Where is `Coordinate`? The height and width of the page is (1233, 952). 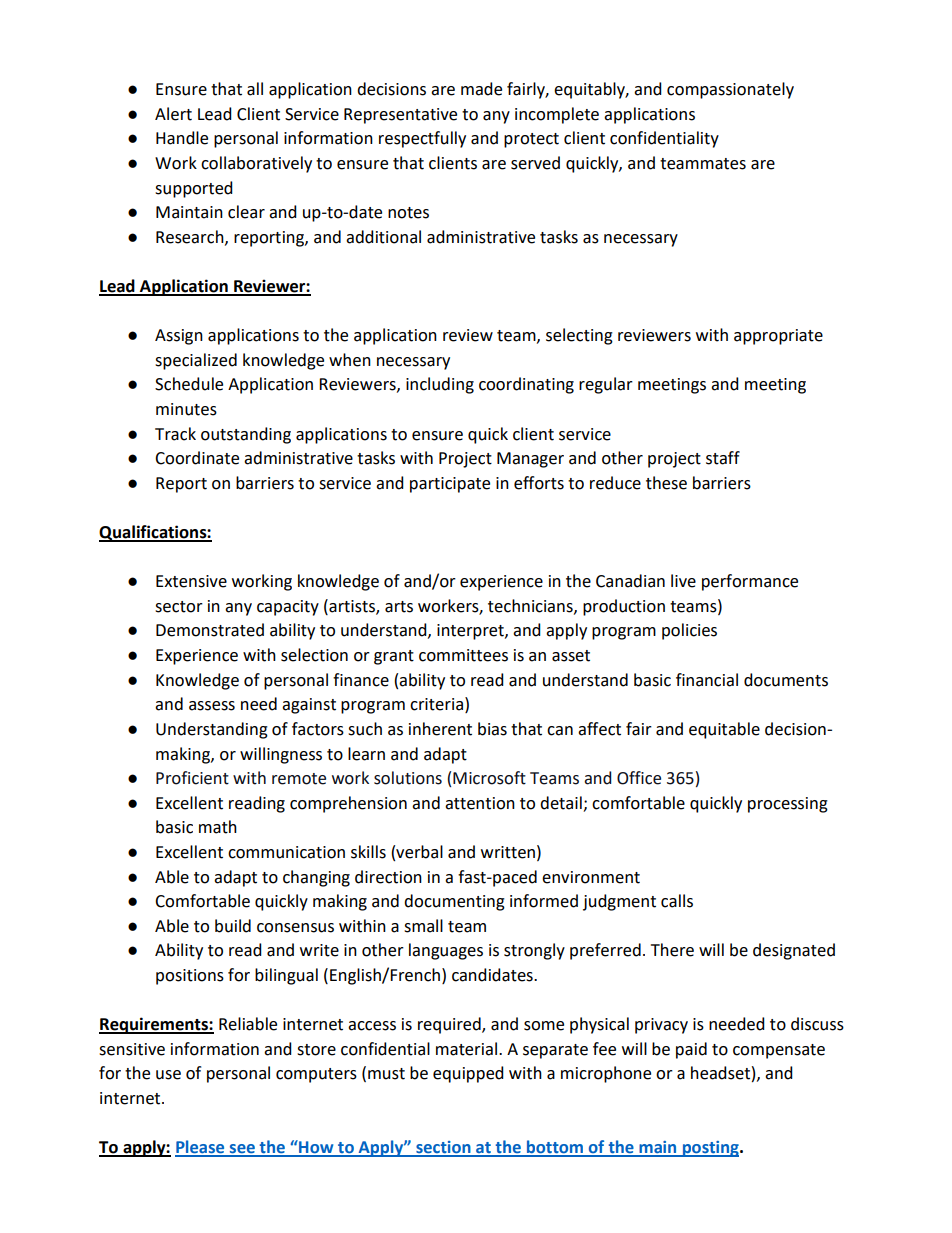 Coordinate is located at coordinates (197, 458).
